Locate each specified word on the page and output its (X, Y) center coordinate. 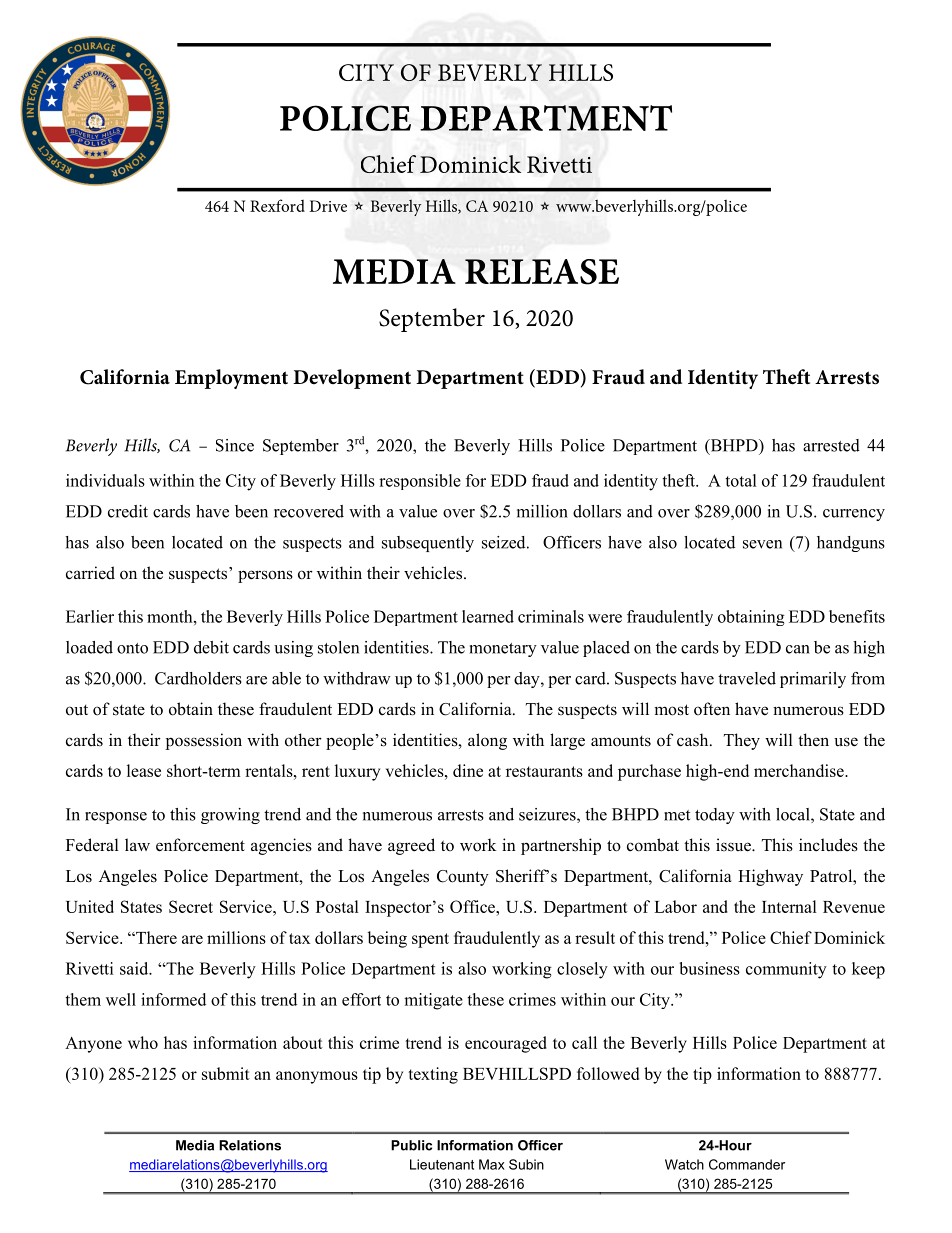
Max (492, 1164)
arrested (831, 445)
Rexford (277, 205)
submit (226, 1073)
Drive (328, 206)
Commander (747, 1164)
